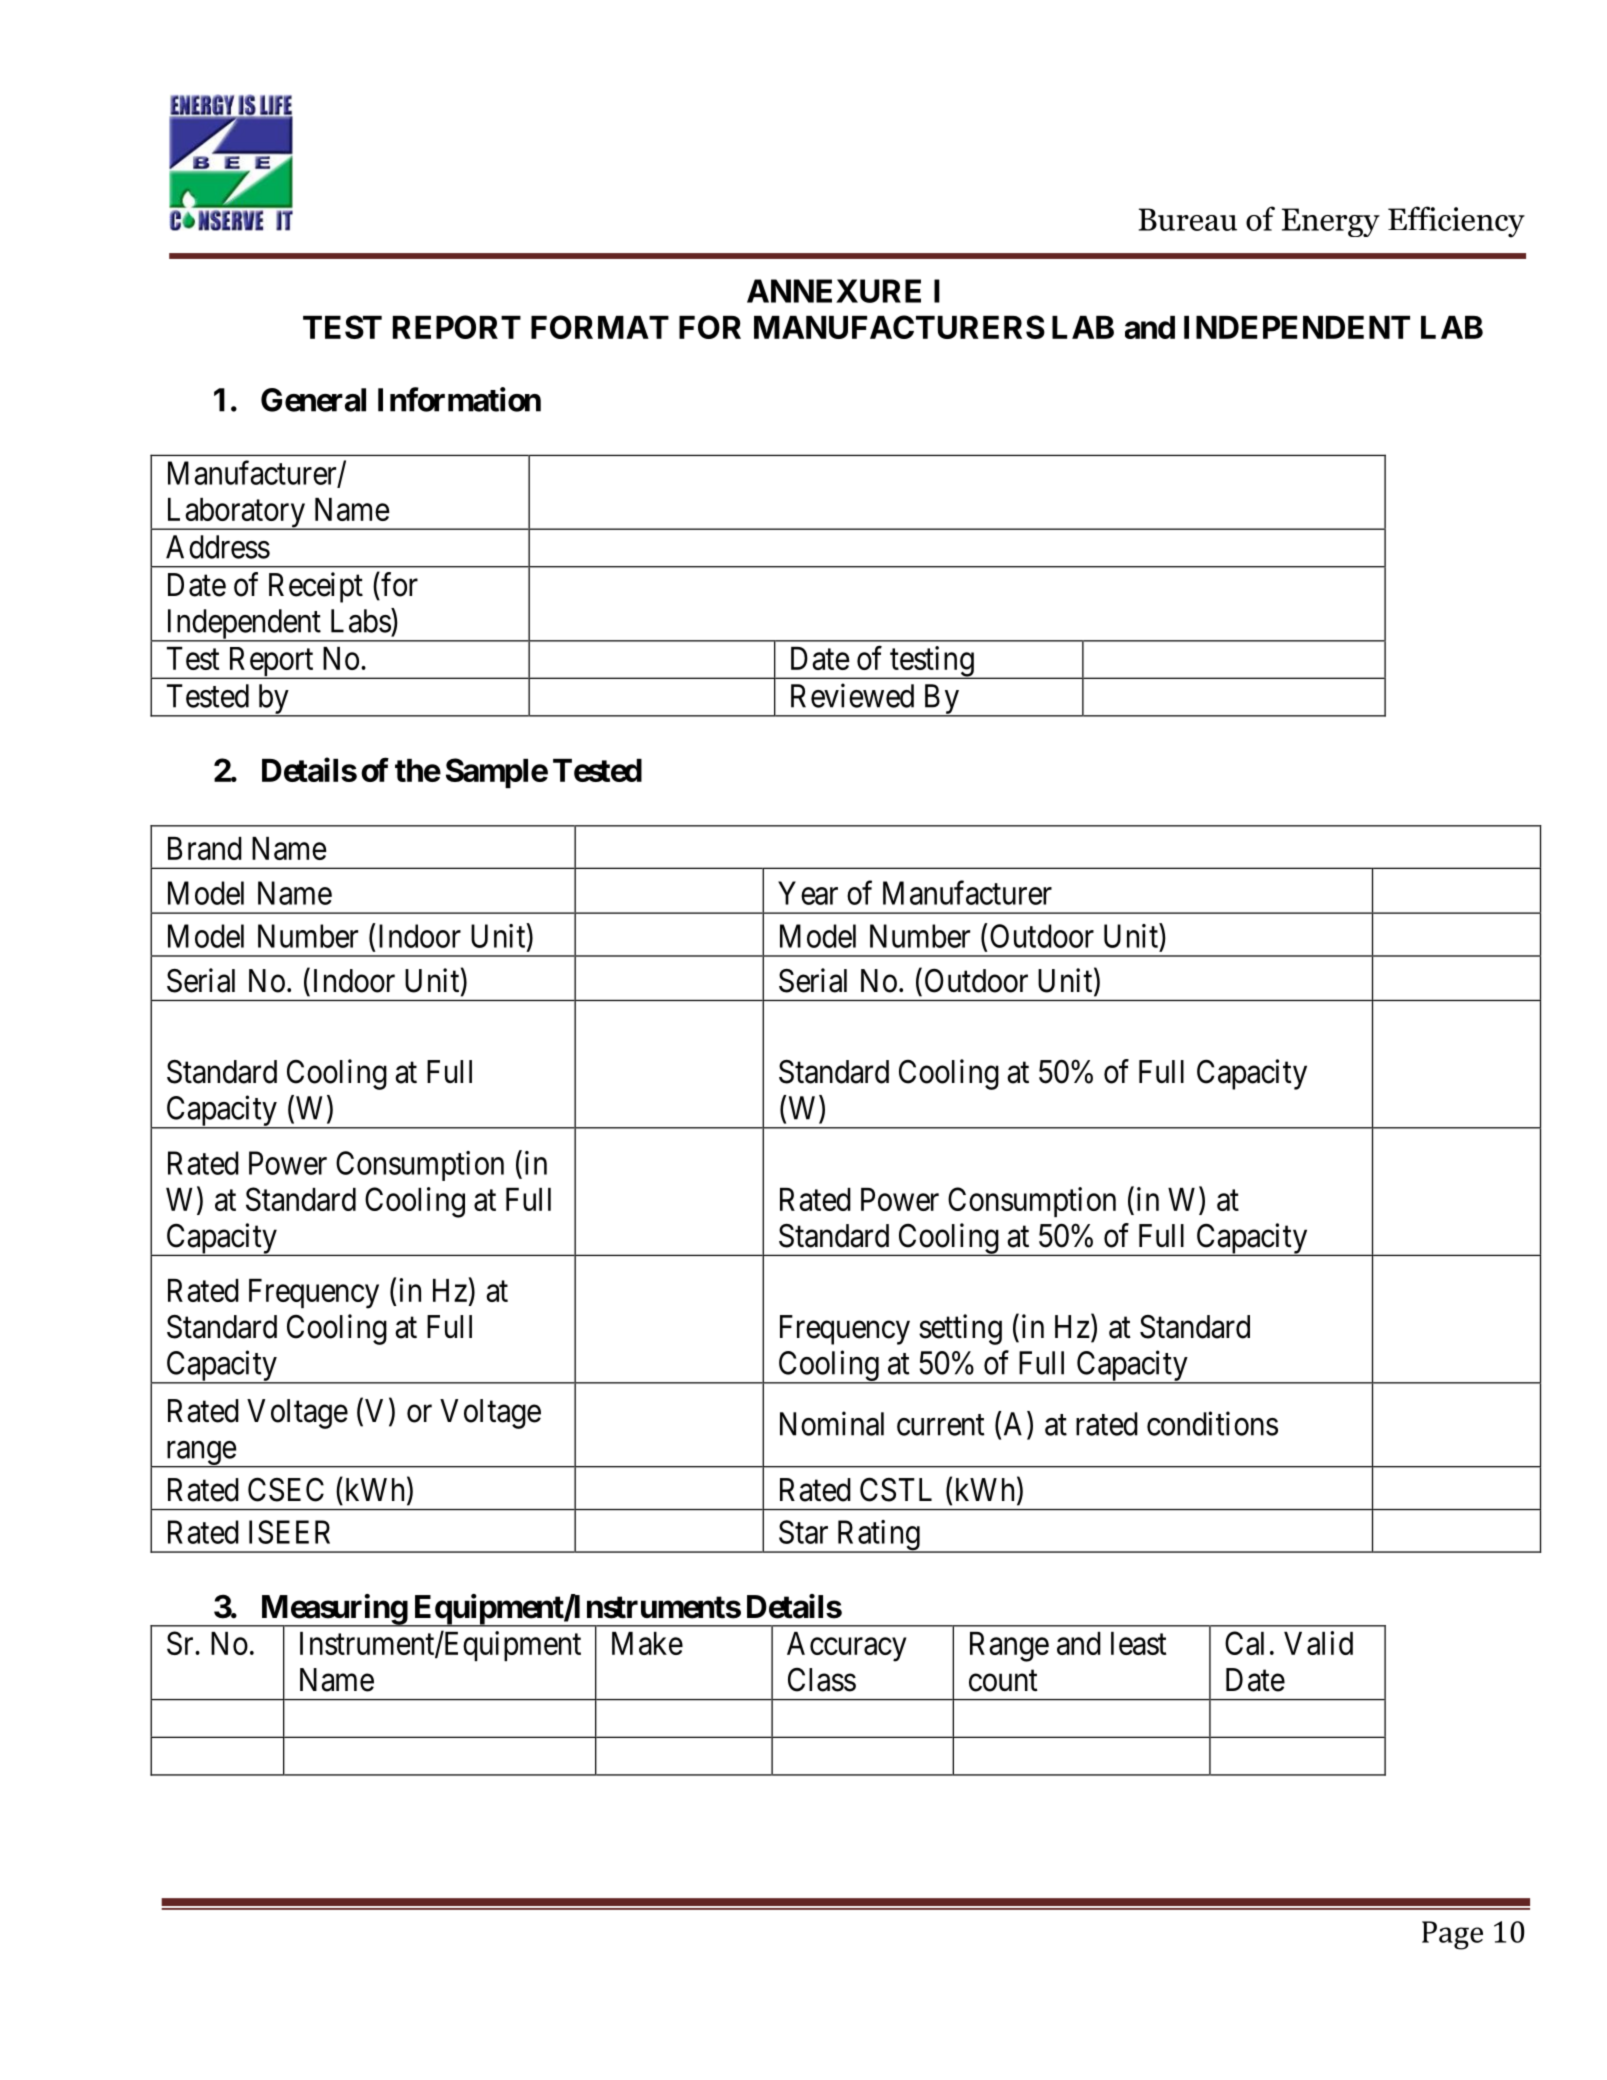 This image has width=1607, height=2080. Describe the element at coordinates (1318, 1643) in the image. I see `Valid` at that location.
